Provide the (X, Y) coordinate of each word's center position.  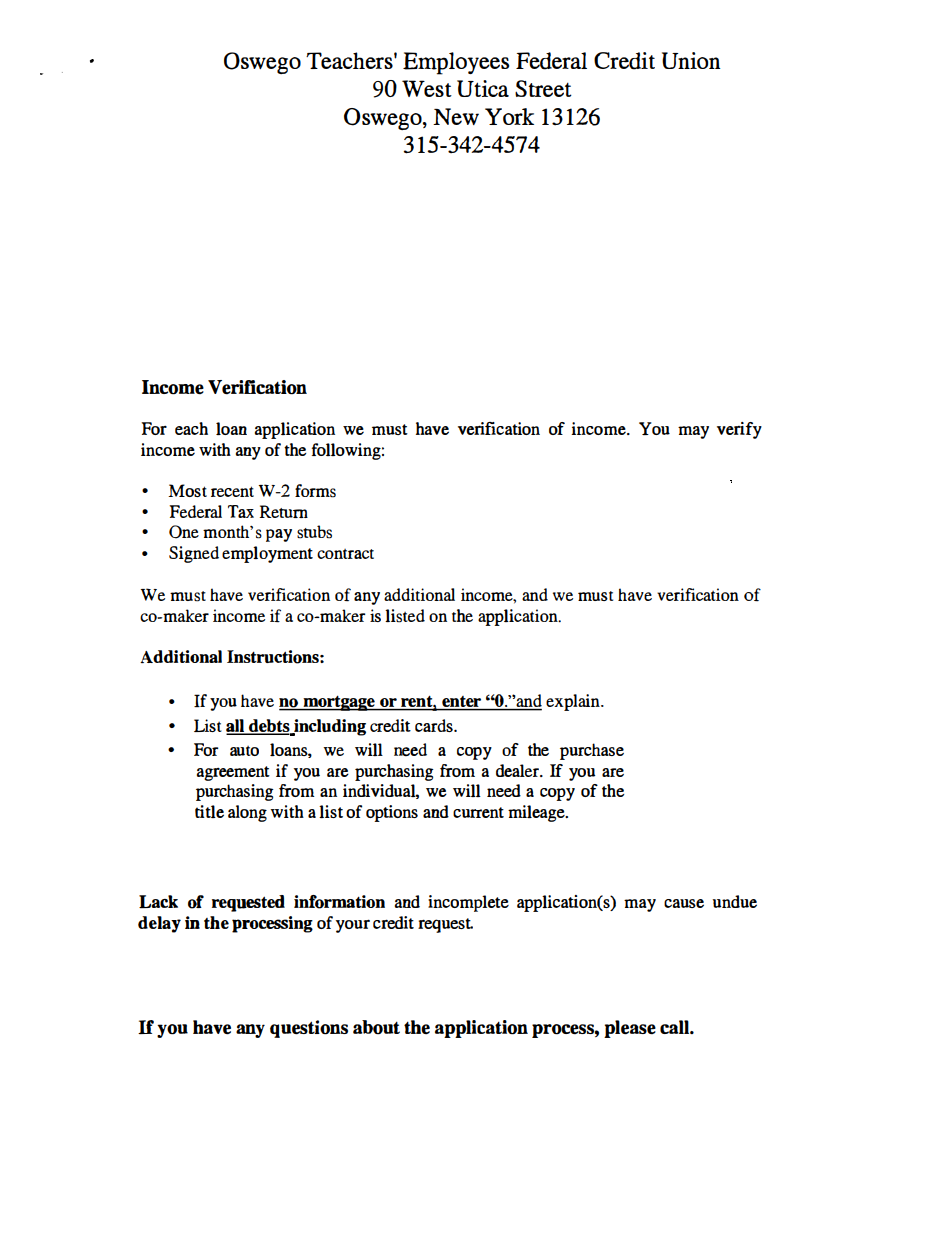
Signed (194, 554)
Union (691, 60)
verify (739, 430)
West (427, 88)
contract (345, 554)
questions (309, 1029)
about (376, 1027)
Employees (456, 63)
